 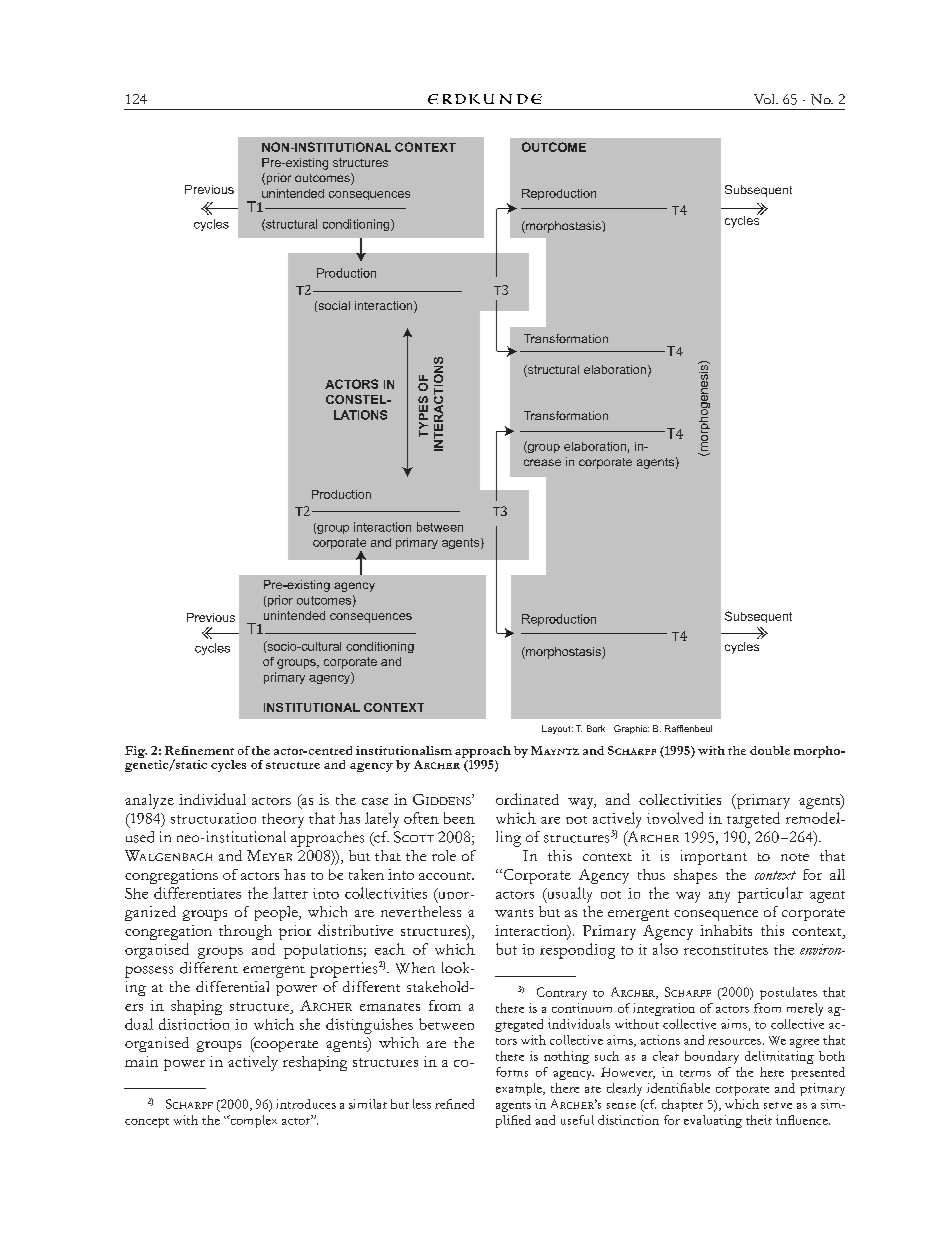 What do you see at coordinates (753, 820) in the document?
I see `targeted` at bounding box center [753, 820].
